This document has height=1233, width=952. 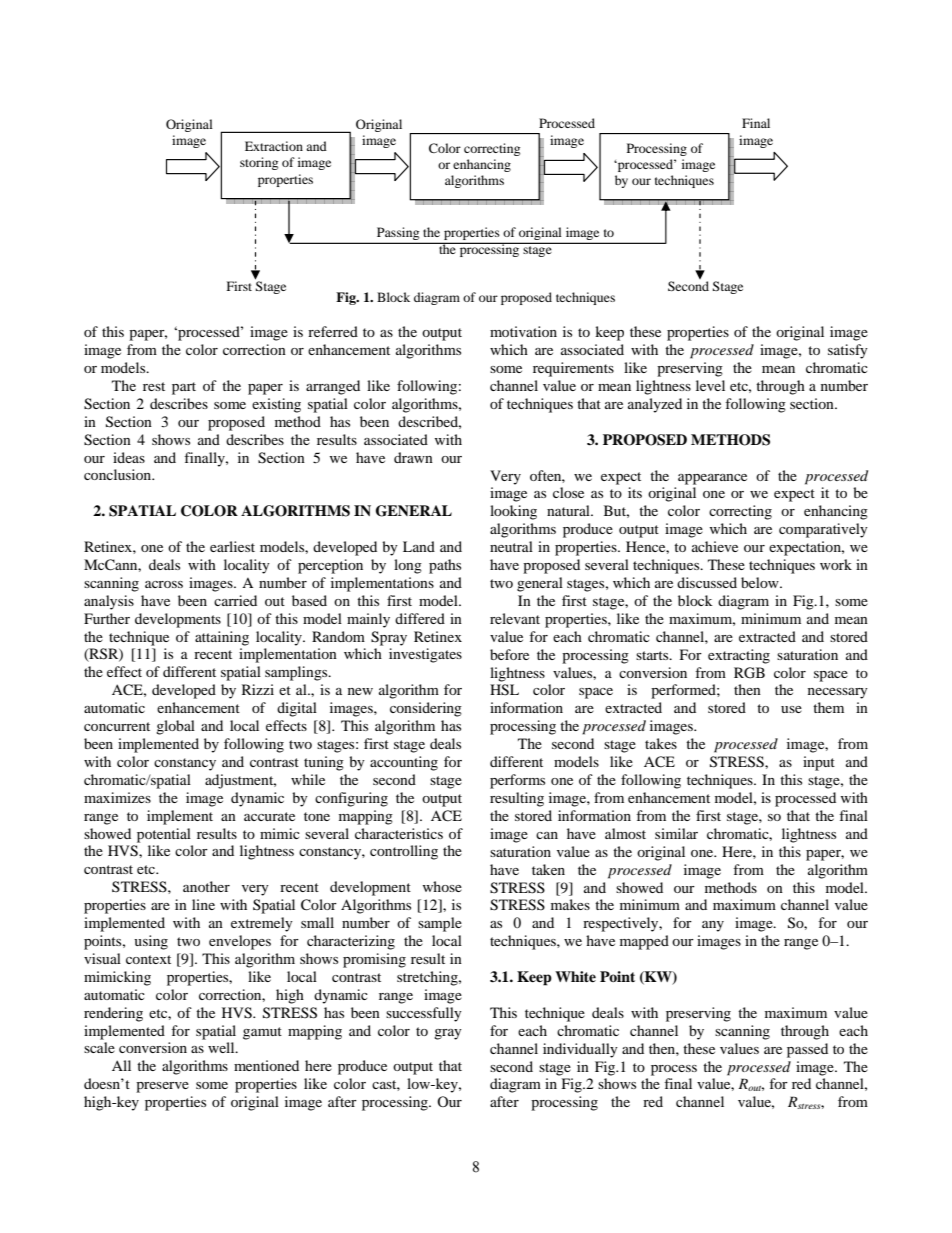 I want to click on attaining, so click(x=222, y=638).
